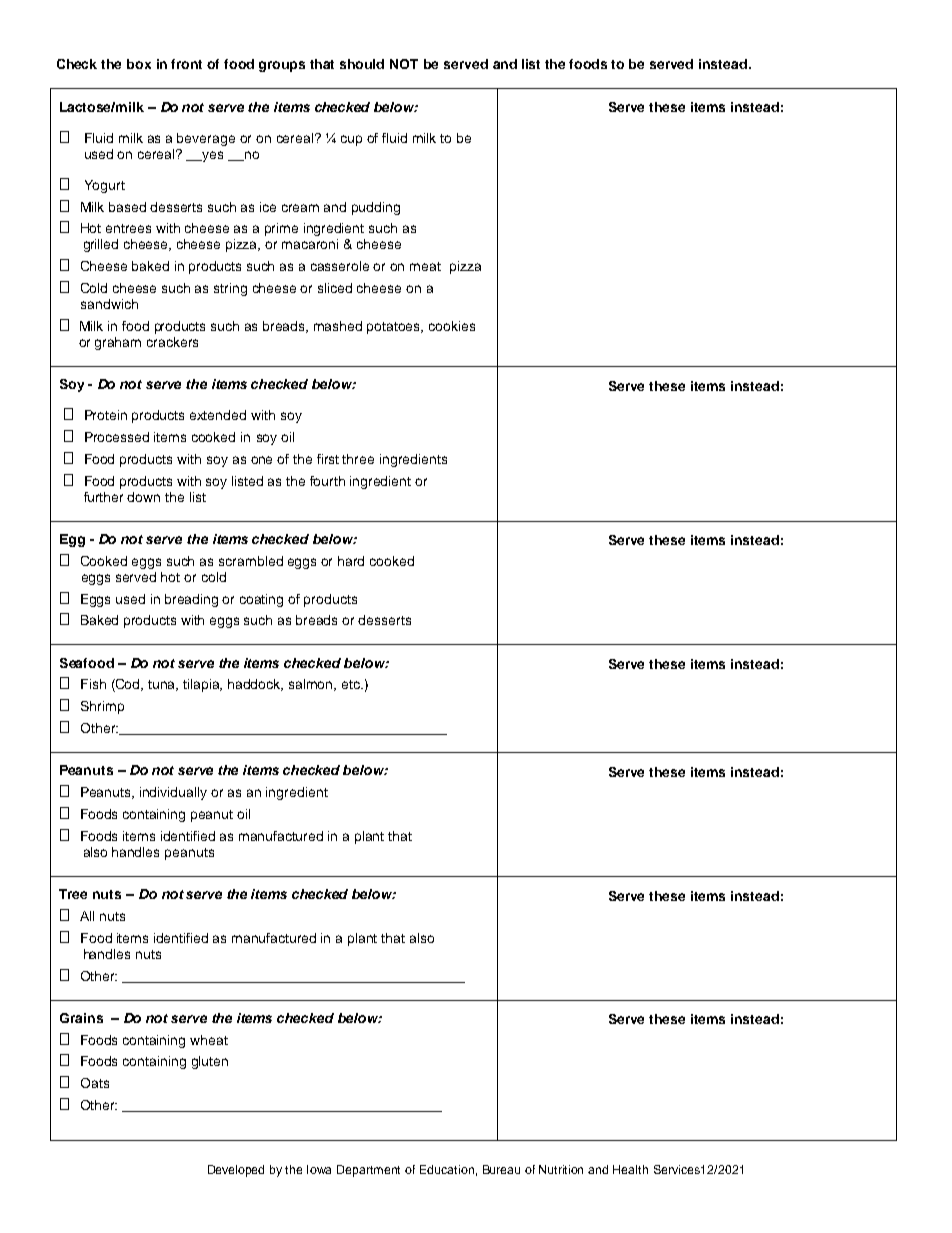 The height and width of the screenshot is (1233, 952). Describe the element at coordinates (139, 64) in the screenshot. I see `box` at that location.
